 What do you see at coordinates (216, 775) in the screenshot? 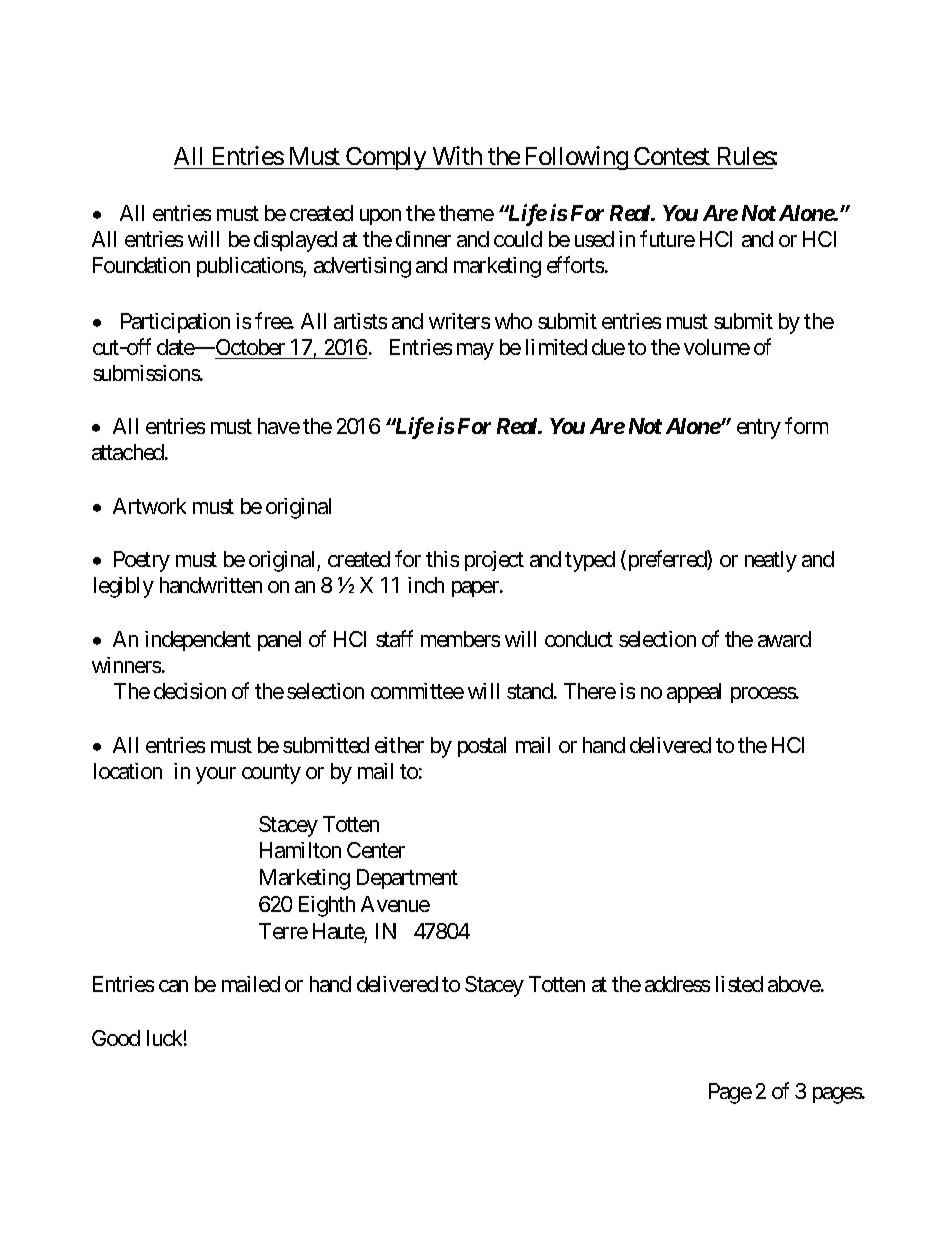
I see `your` at bounding box center [216, 775].
